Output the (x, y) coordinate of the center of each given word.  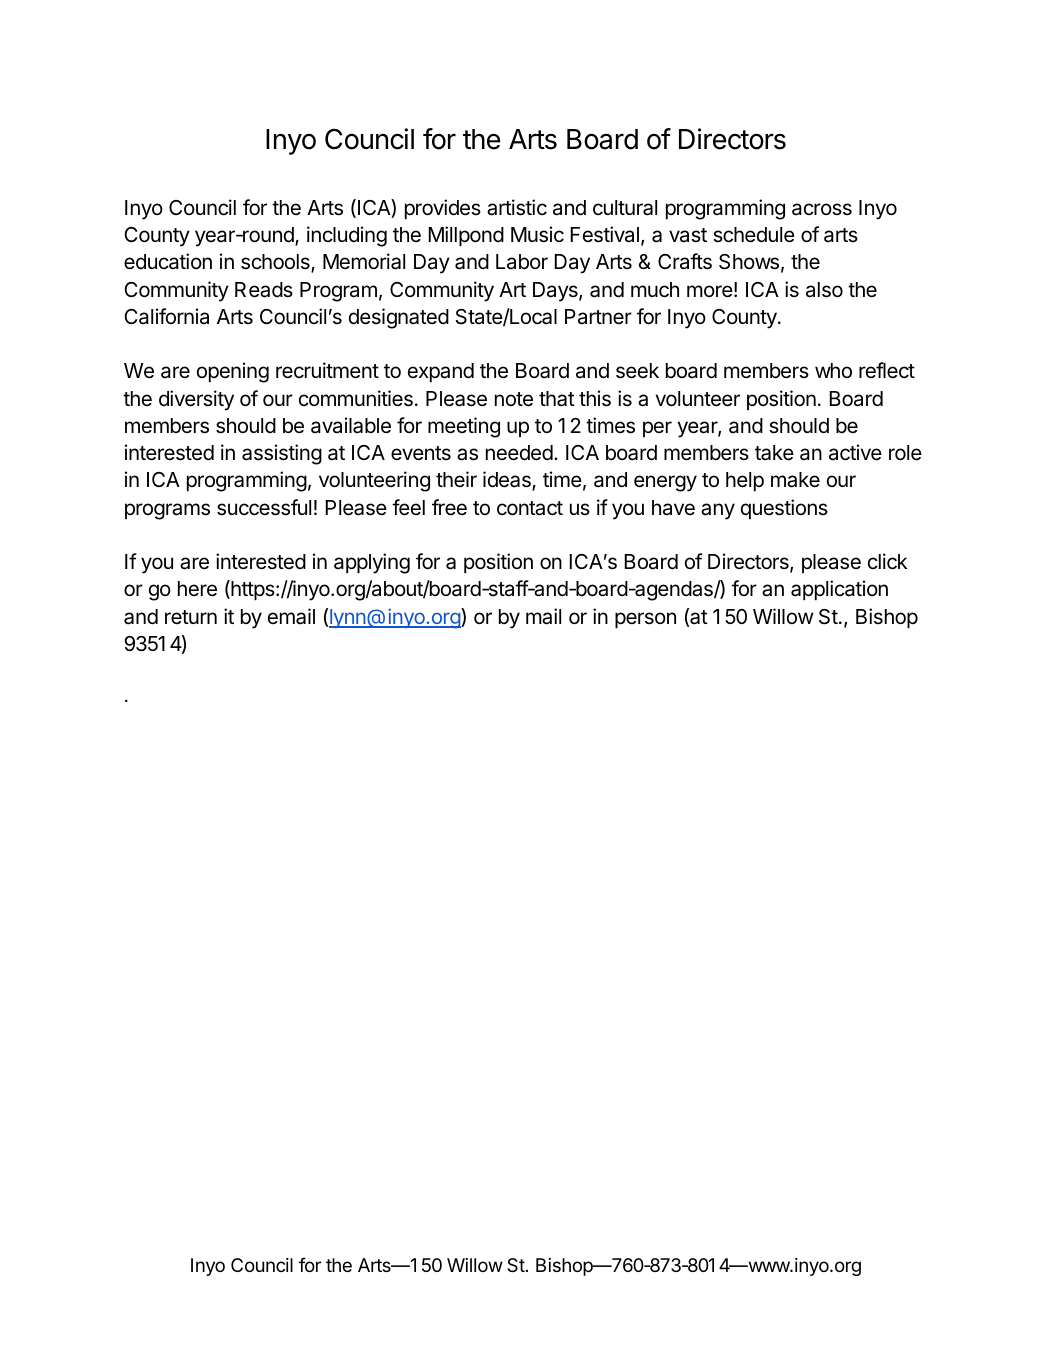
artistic (517, 207)
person (645, 620)
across (822, 209)
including (347, 236)
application (839, 590)
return (191, 617)
